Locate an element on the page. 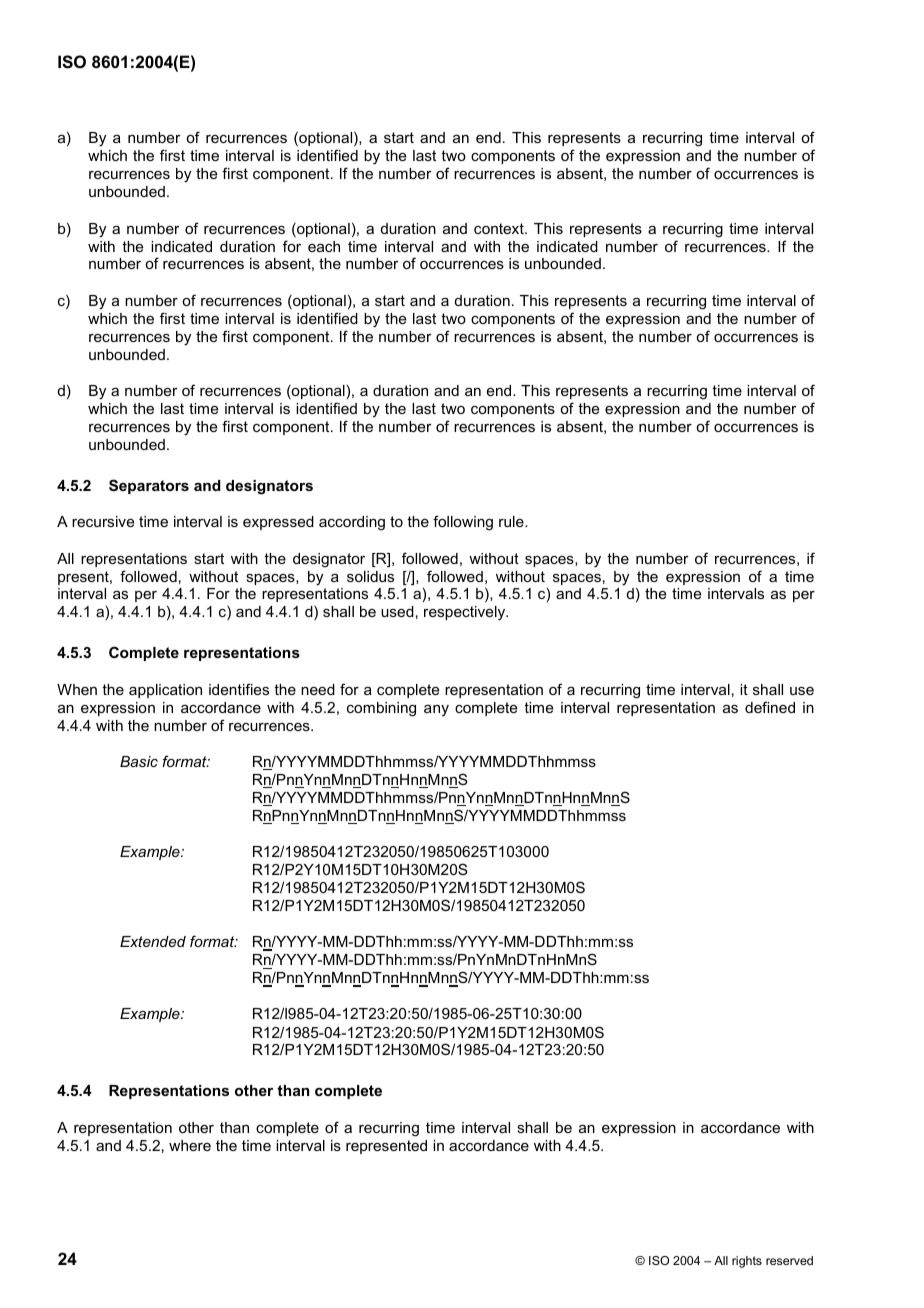 The image size is (924, 1308). context is located at coordinates (500, 228).
